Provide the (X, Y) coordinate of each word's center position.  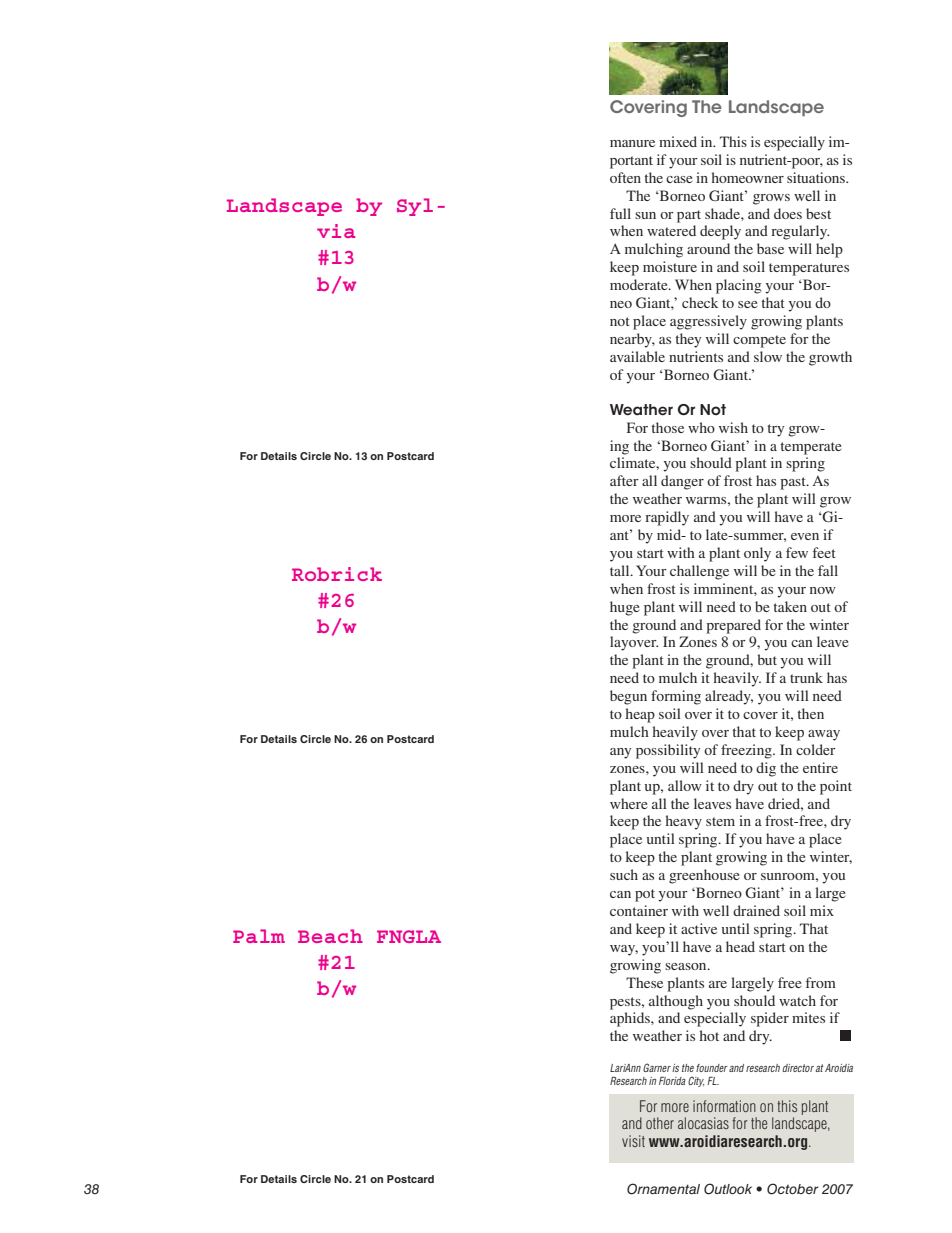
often (625, 177)
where (629, 803)
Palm (259, 936)
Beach (330, 936)
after (624, 480)
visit (633, 1141)
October (793, 1189)
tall (621, 570)
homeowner (748, 177)
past (794, 483)
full (620, 213)
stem (720, 821)
